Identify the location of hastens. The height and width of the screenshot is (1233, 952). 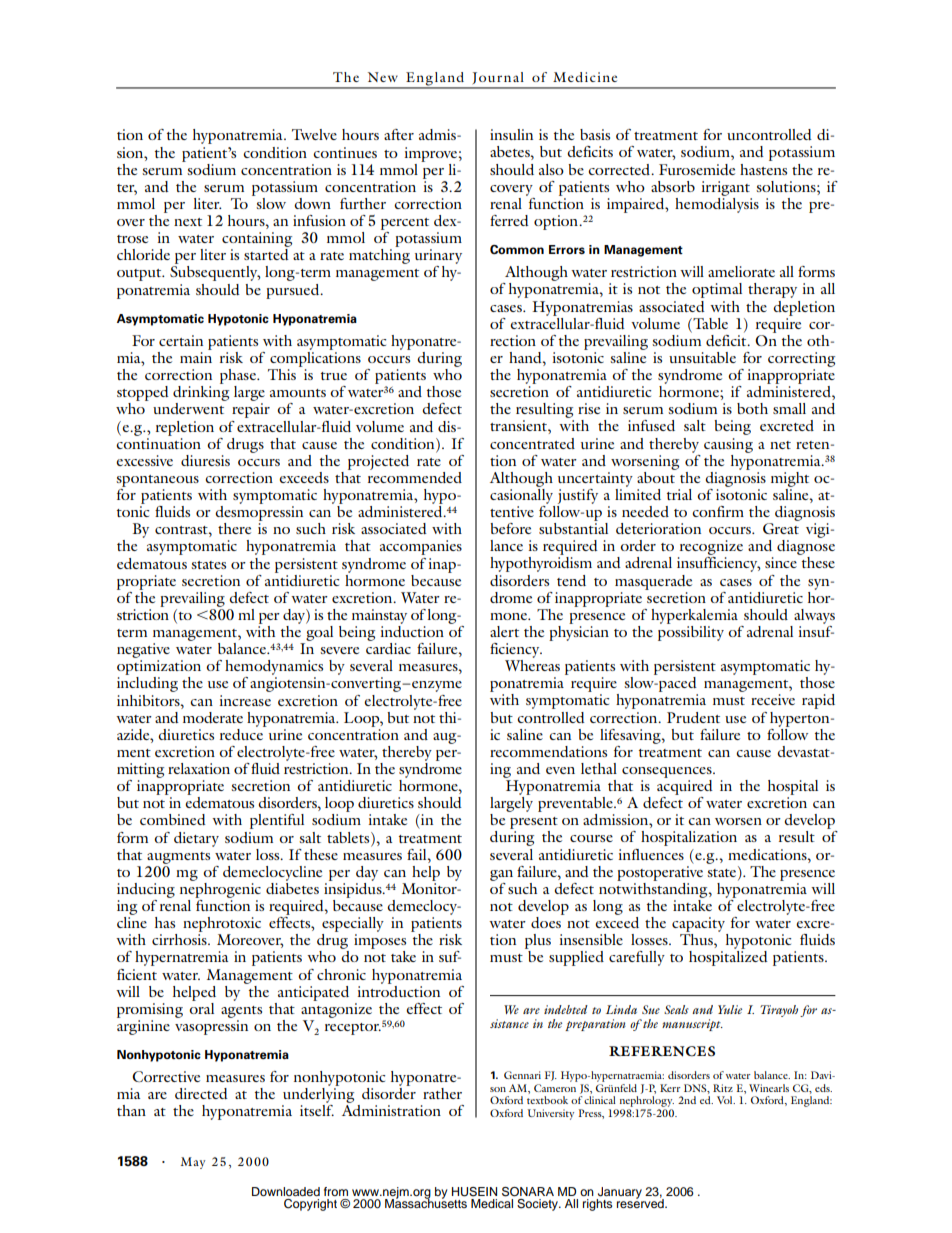
(763, 169).
